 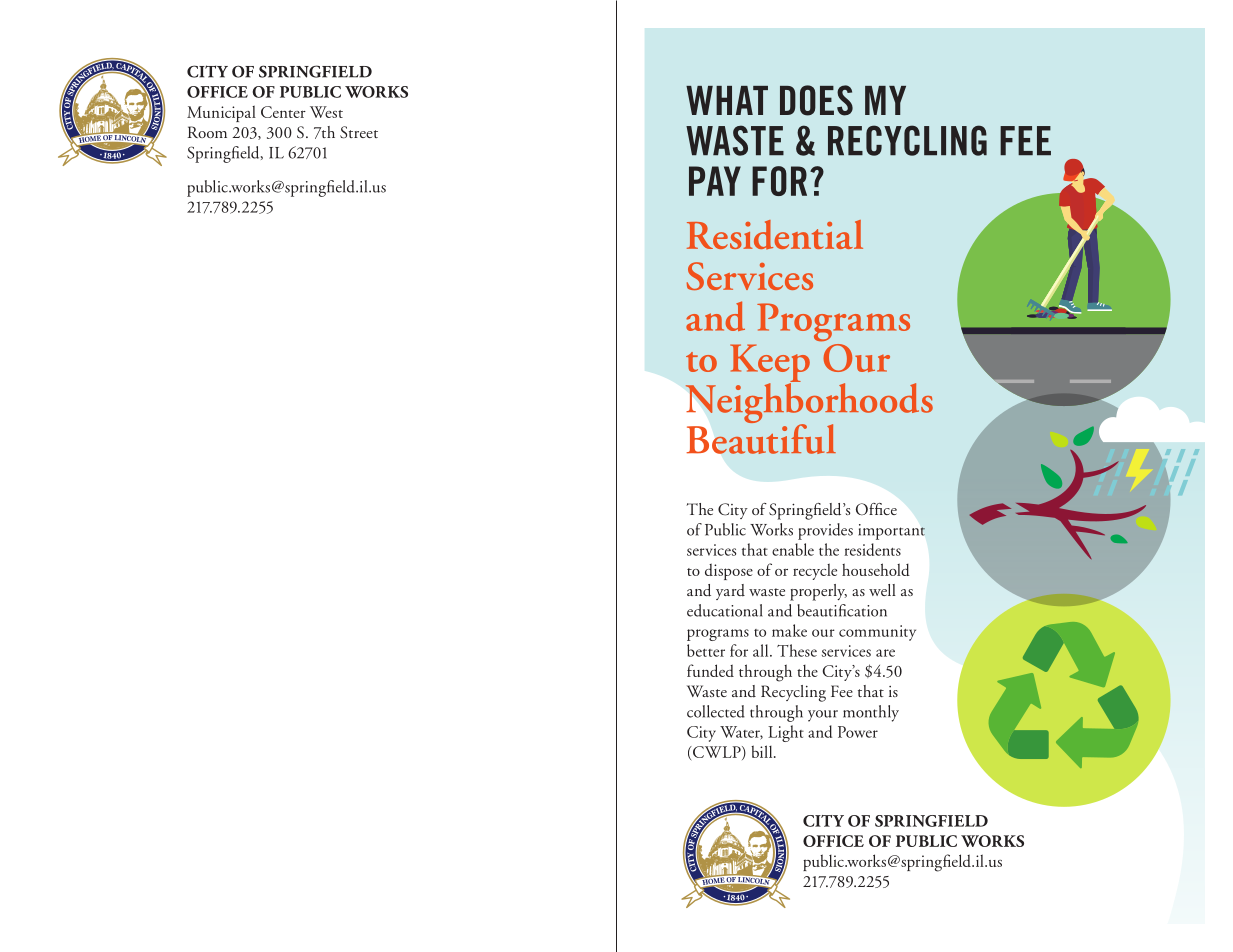 I want to click on collected, so click(x=716, y=711).
